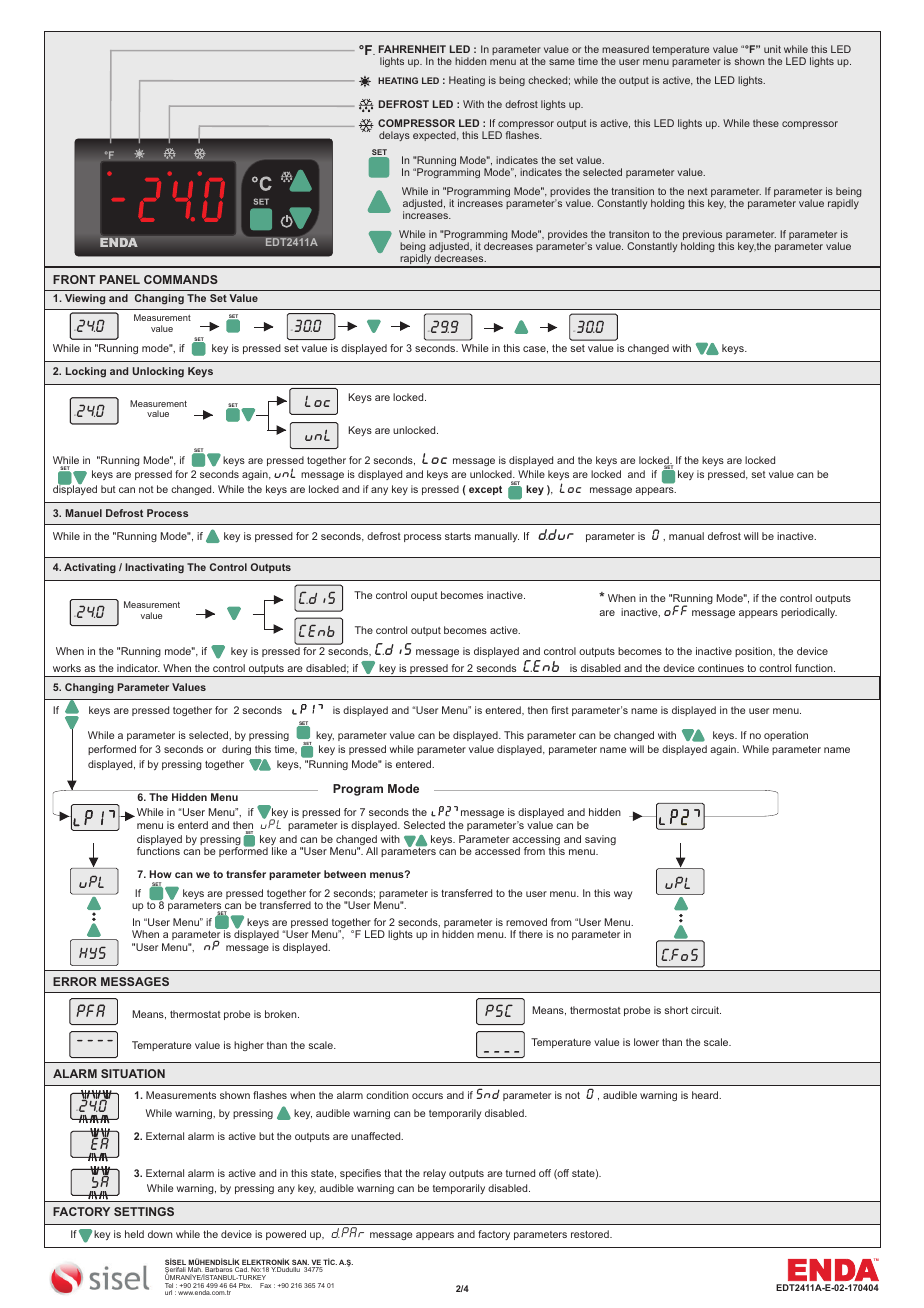 This page has height=1308, width=924. Describe the element at coordinates (138, 668) in the page. I see `indicator` at that location.
